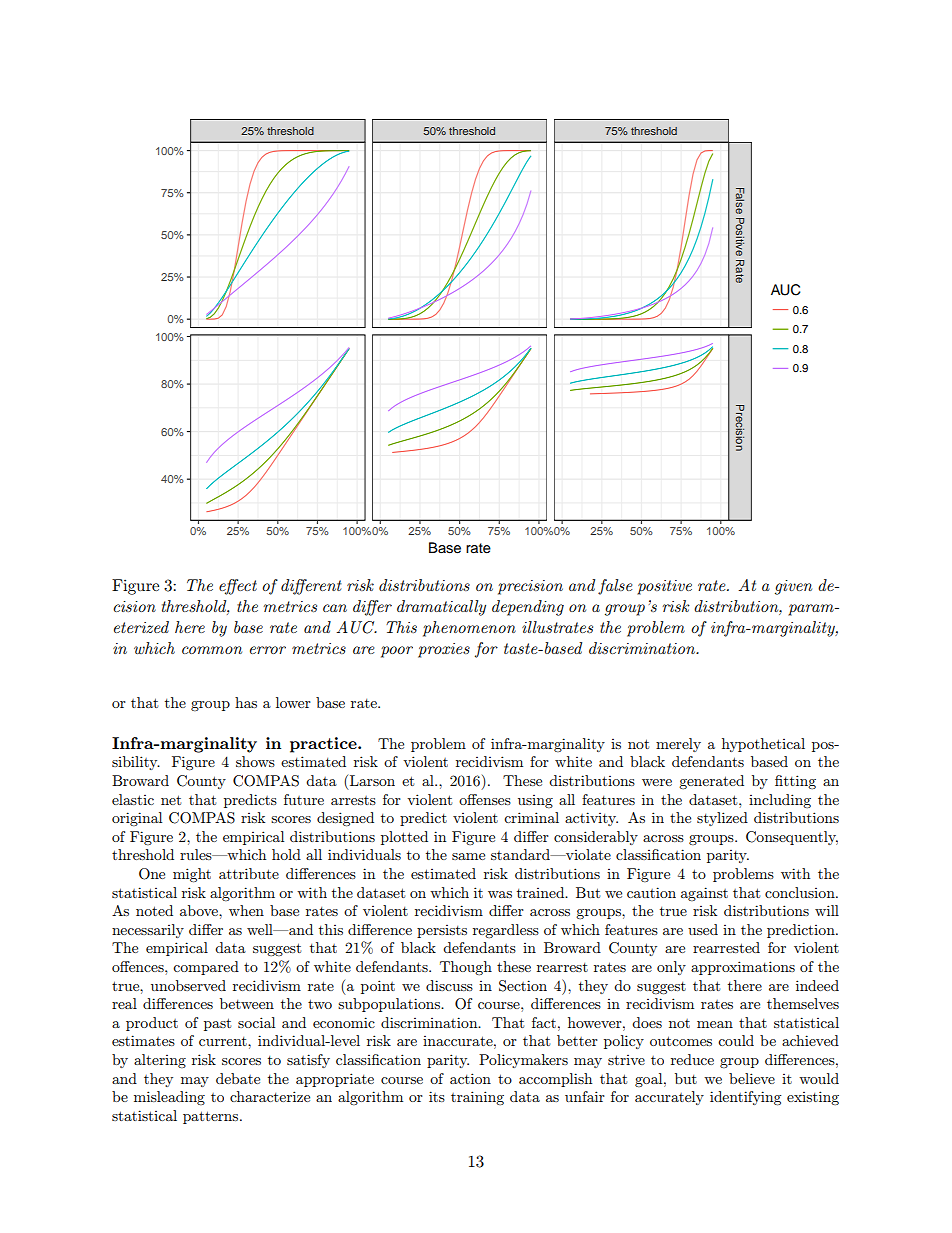  I want to click on misleading, so click(169, 1098).
